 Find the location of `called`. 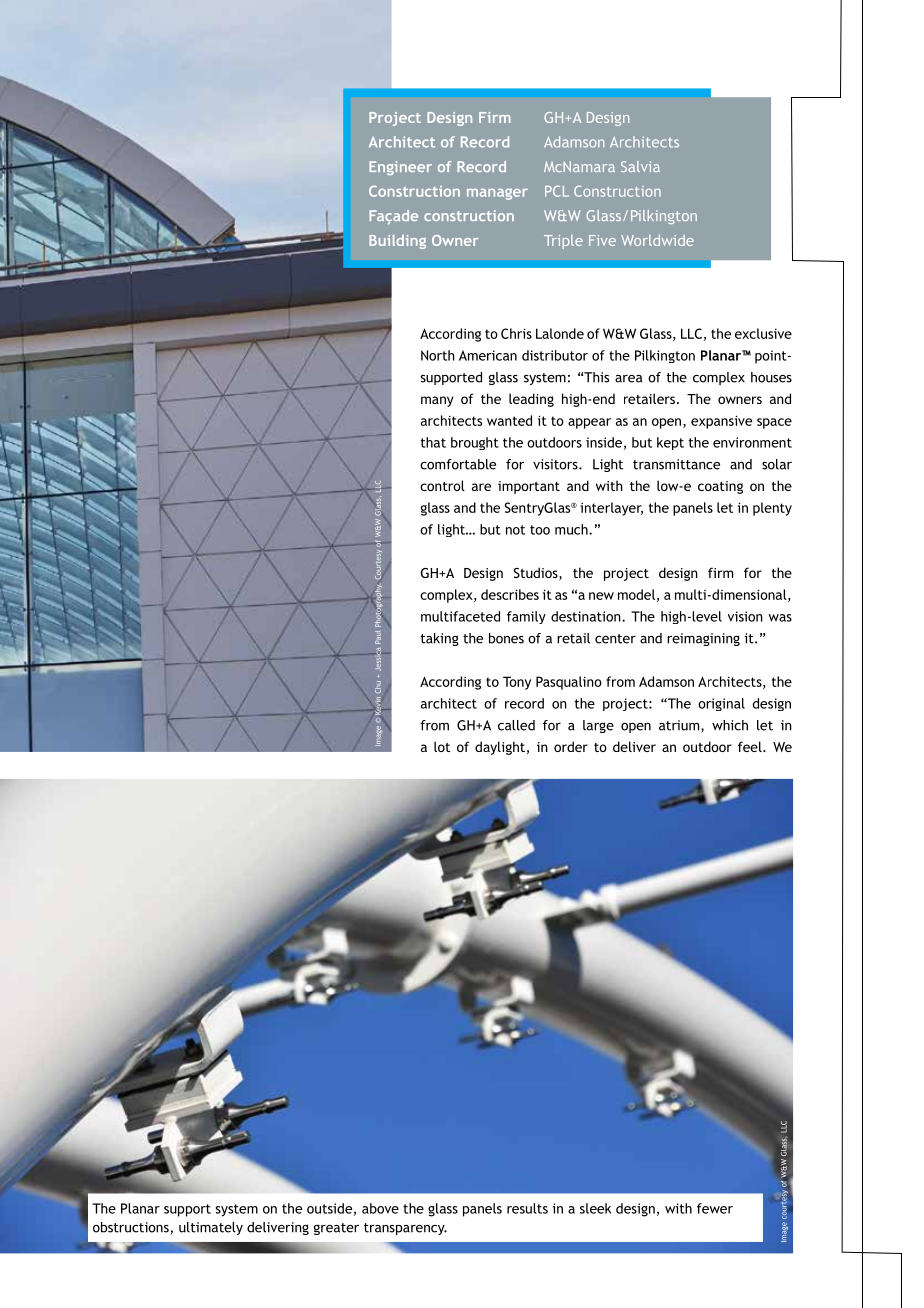

called is located at coordinates (516, 725).
